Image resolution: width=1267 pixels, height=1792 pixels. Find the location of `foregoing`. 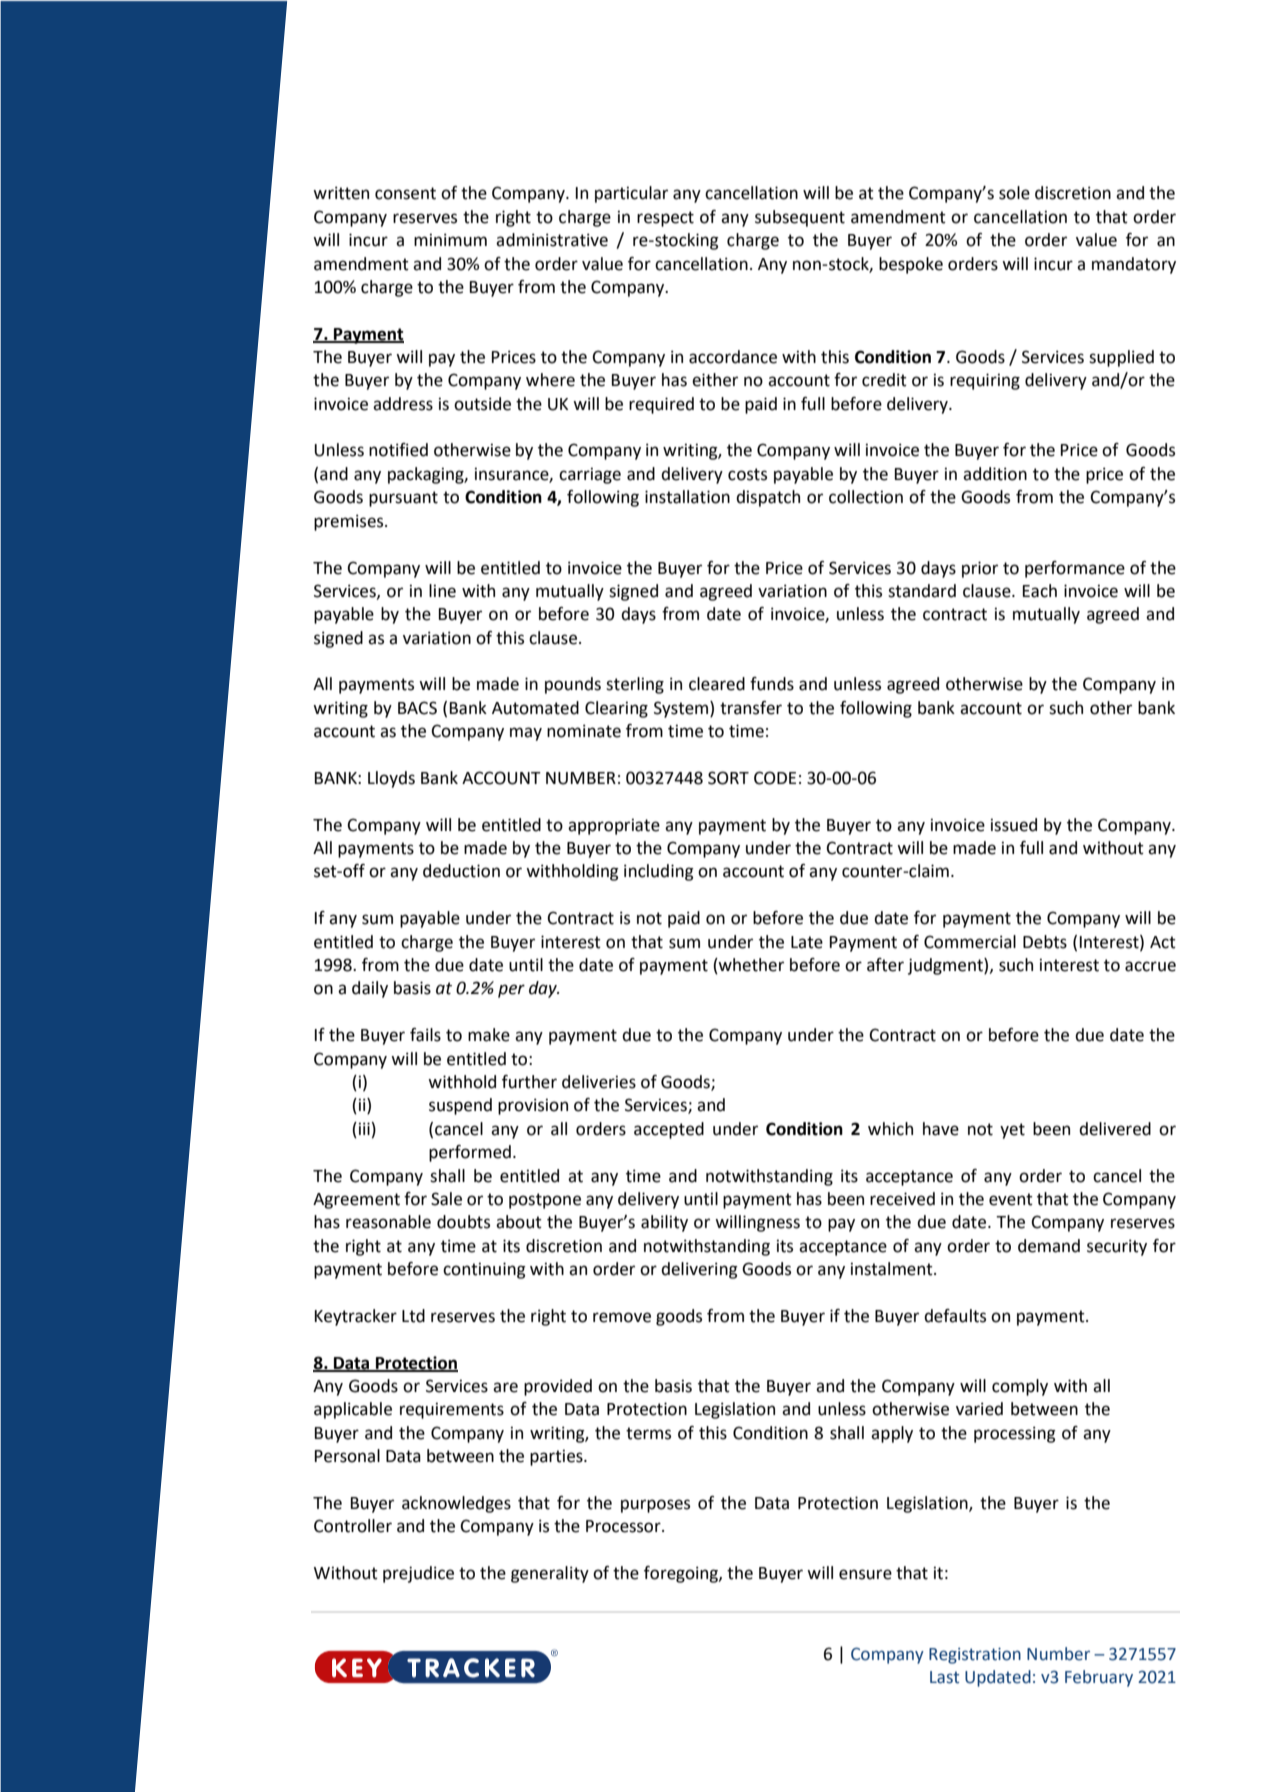

foregoing is located at coordinates (682, 1574).
